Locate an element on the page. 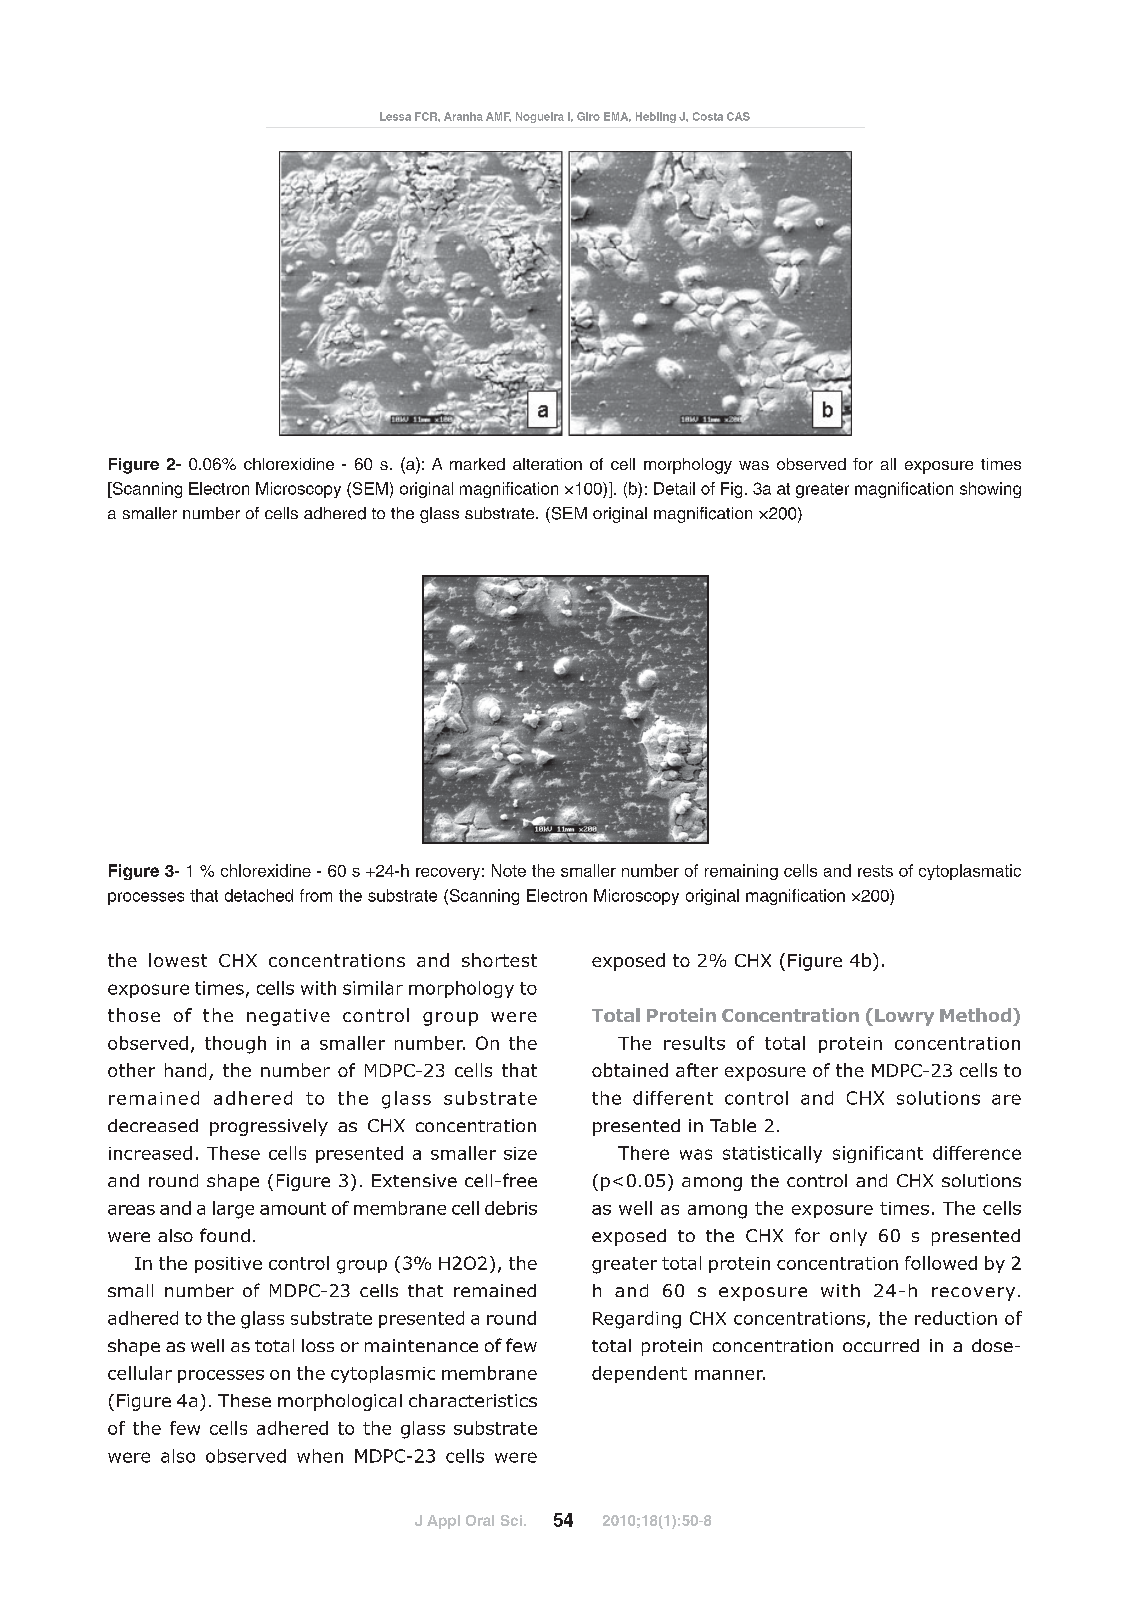  Note is located at coordinates (509, 870).
